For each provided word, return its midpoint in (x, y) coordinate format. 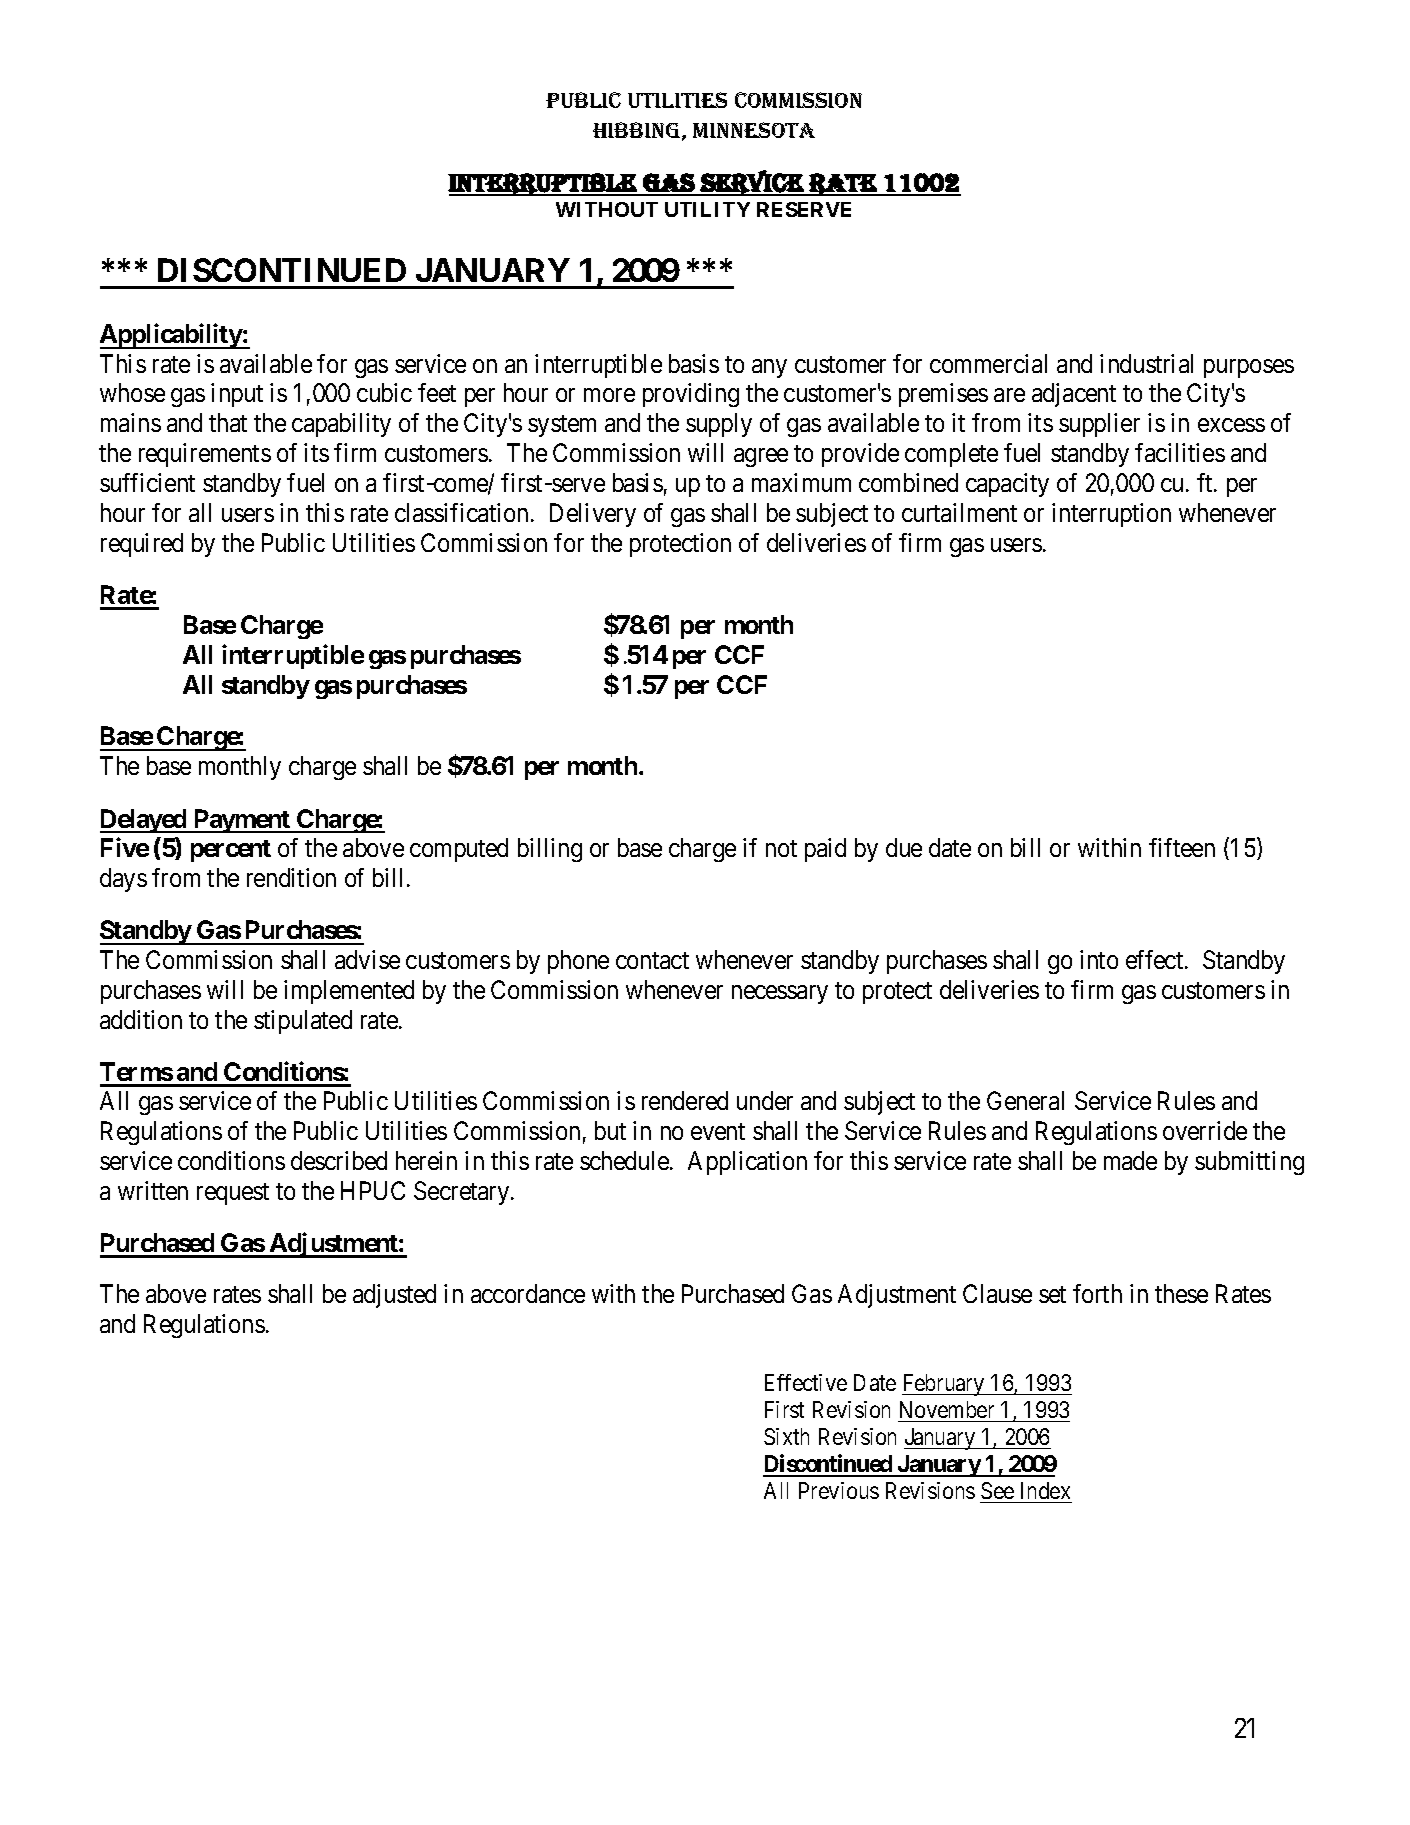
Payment (241, 821)
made (1130, 1160)
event (718, 1131)
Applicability (171, 336)
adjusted (394, 1296)
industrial (1146, 363)
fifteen (1182, 847)
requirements (205, 455)
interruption (1111, 515)
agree (761, 457)
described (339, 1160)
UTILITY (707, 209)
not (781, 849)
